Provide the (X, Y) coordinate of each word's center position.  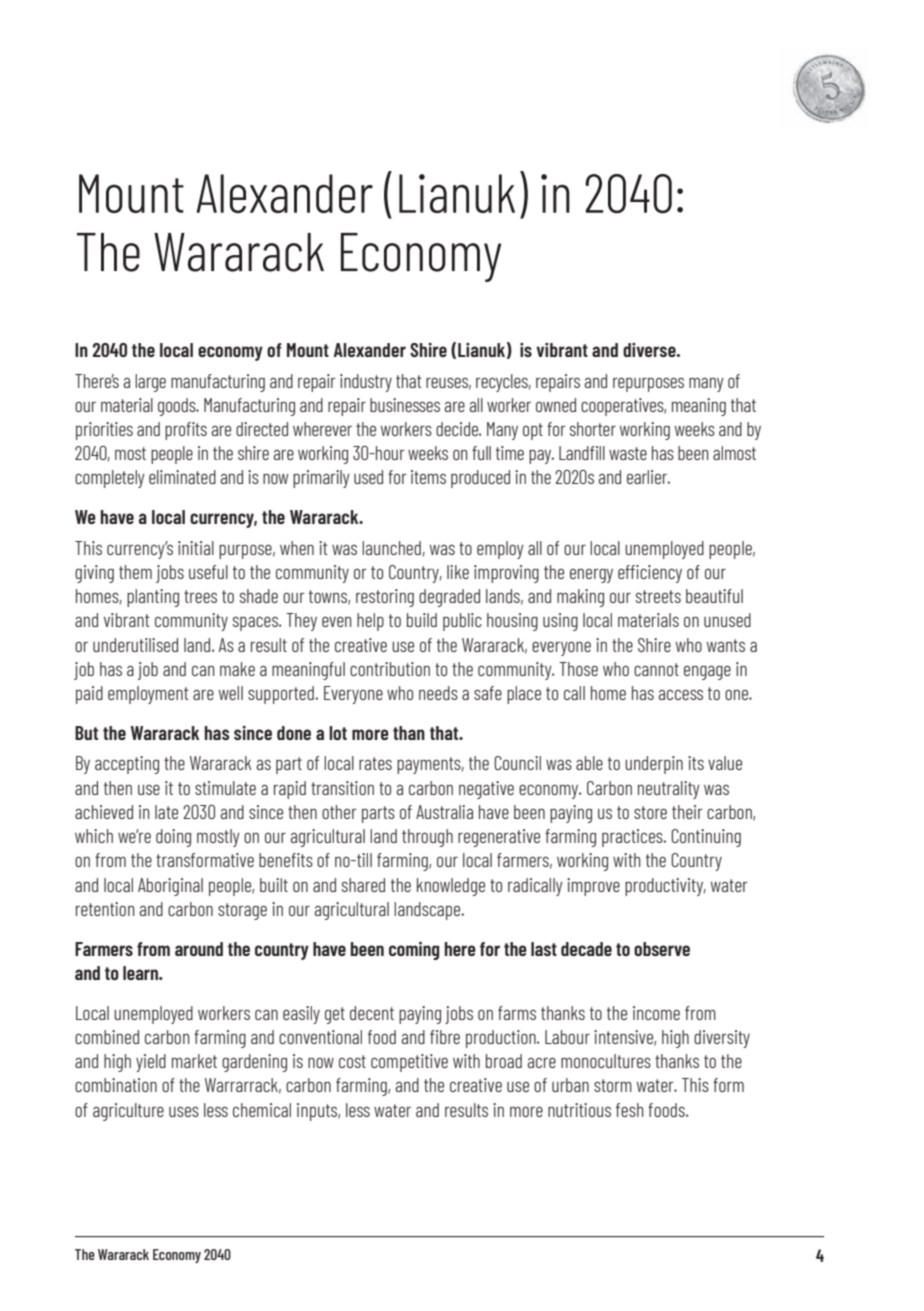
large (150, 383)
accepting (127, 765)
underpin (654, 765)
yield (151, 1063)
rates (375, 763)
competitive (409, 1063)
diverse (650, 350)
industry (366, 383)
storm (613, 1085)
